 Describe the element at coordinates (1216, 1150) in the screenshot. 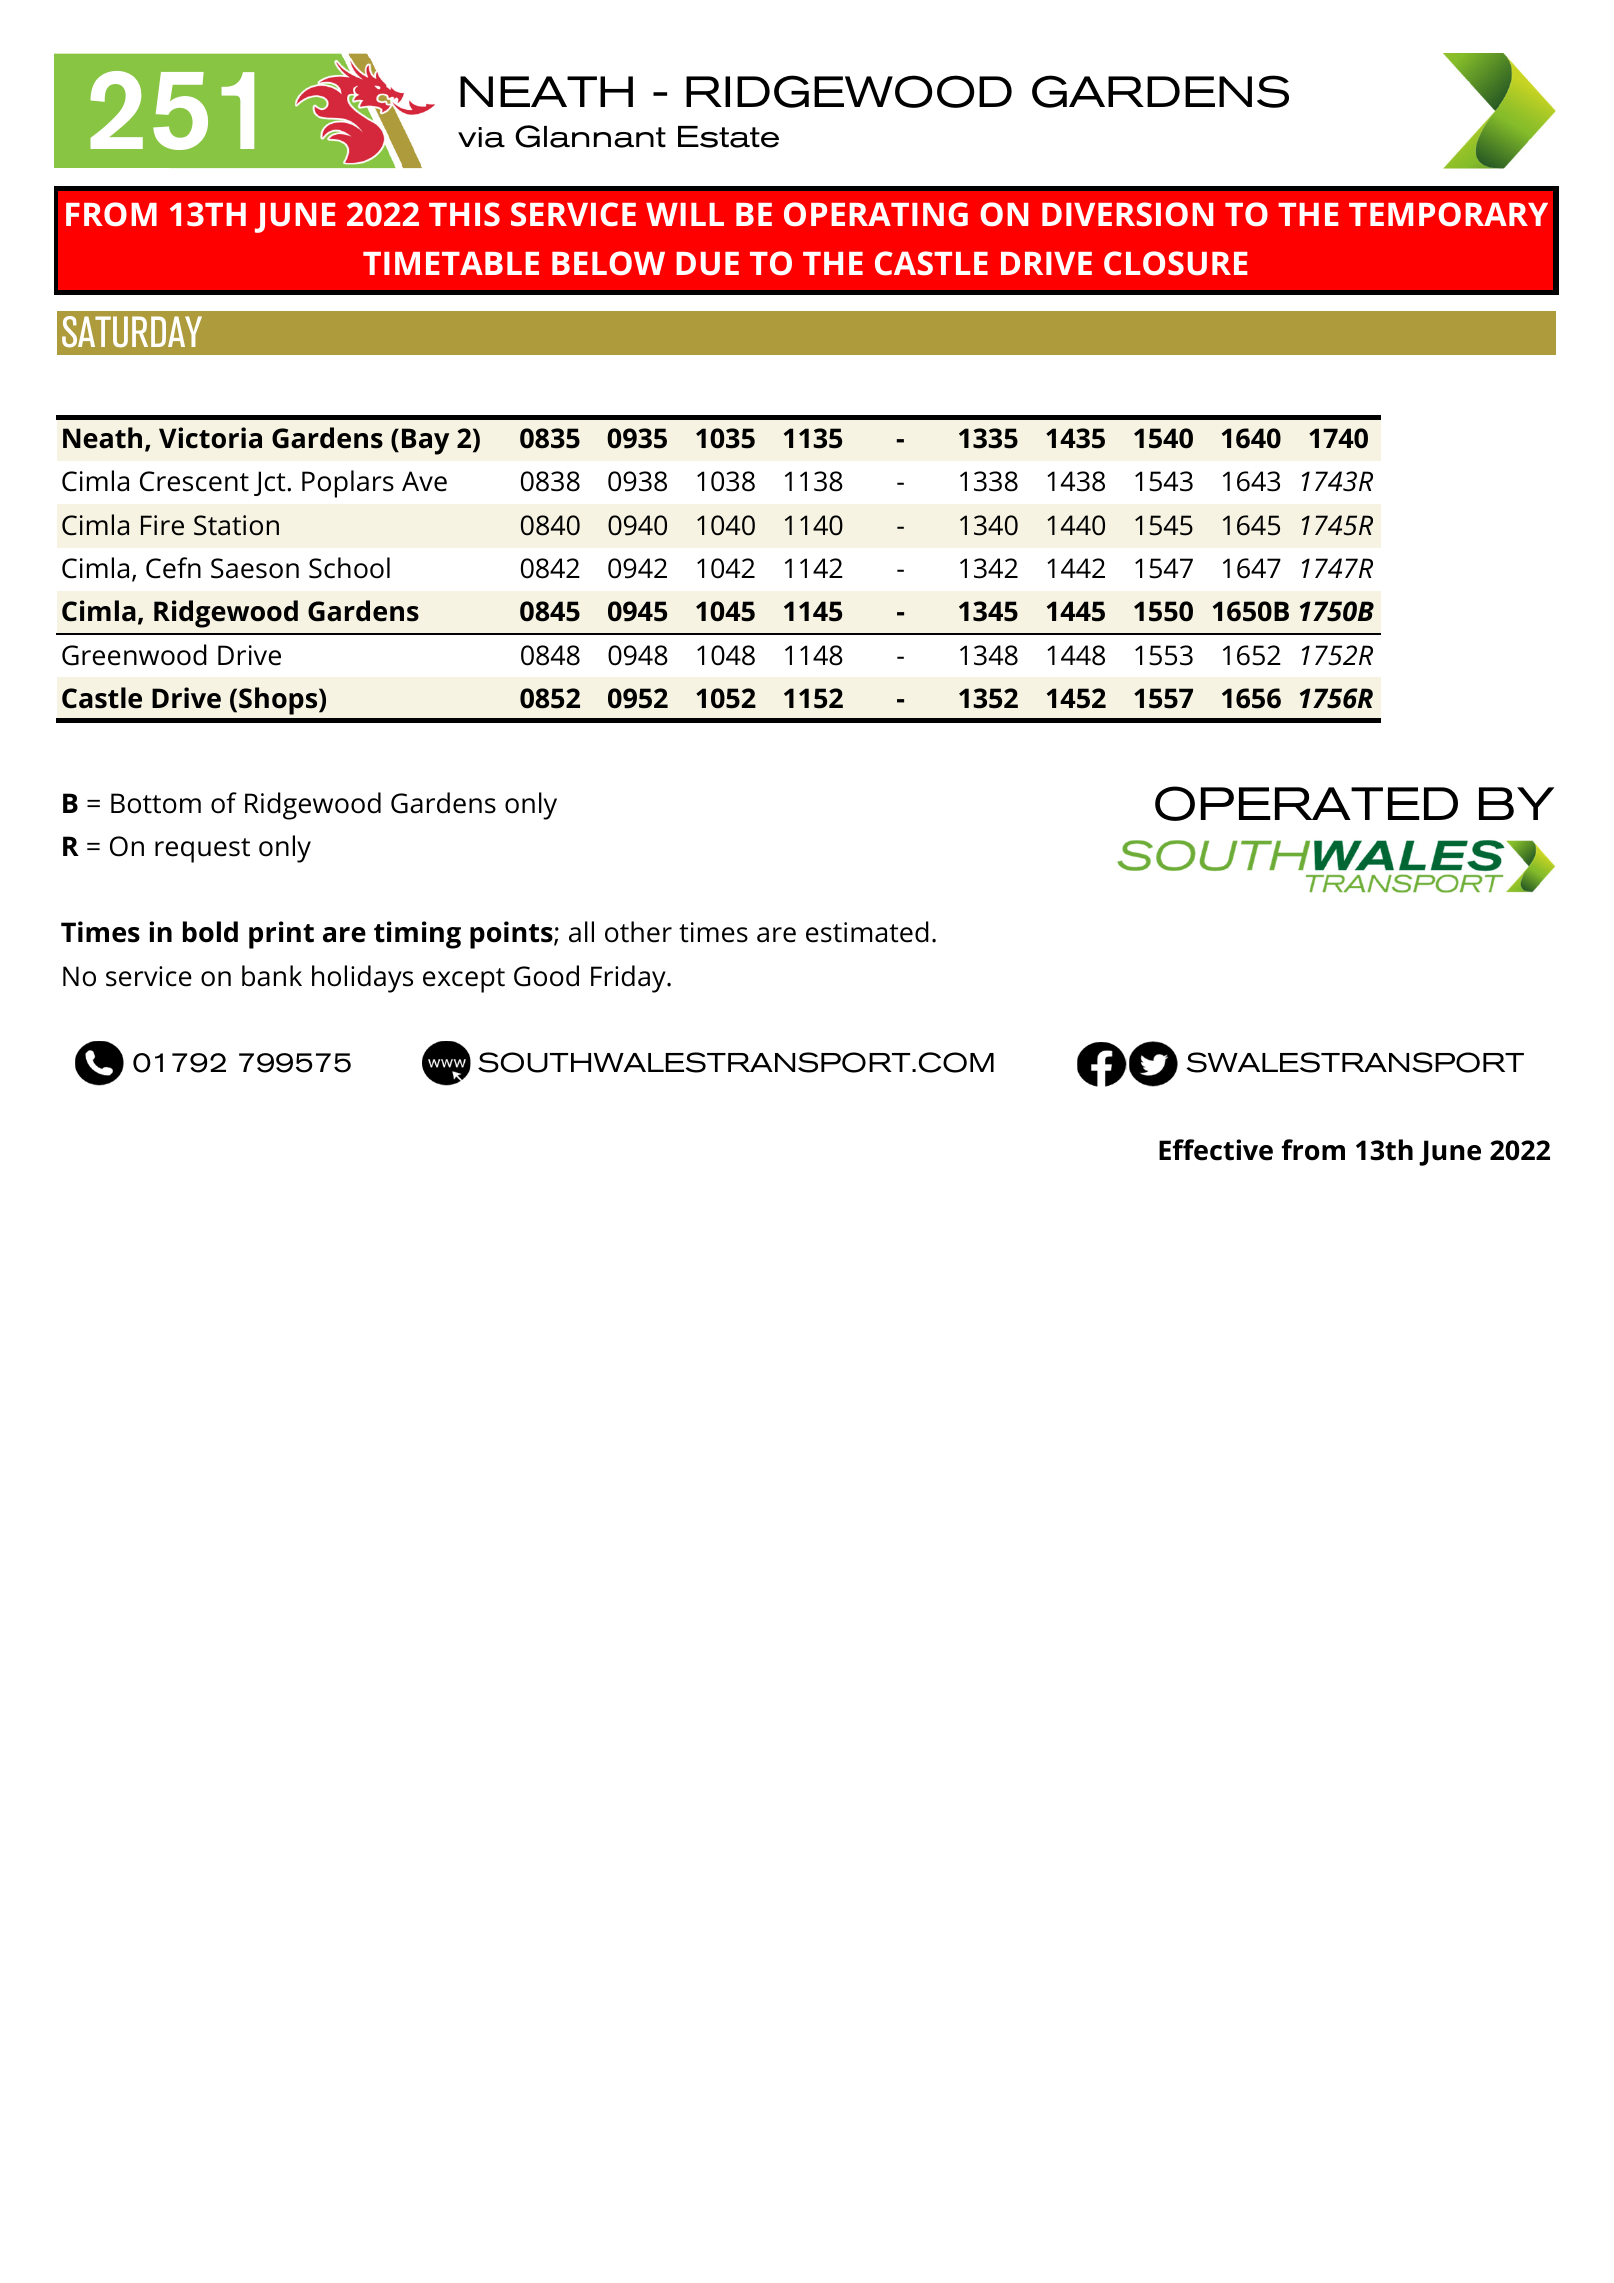

I see `Effective` at that location.
